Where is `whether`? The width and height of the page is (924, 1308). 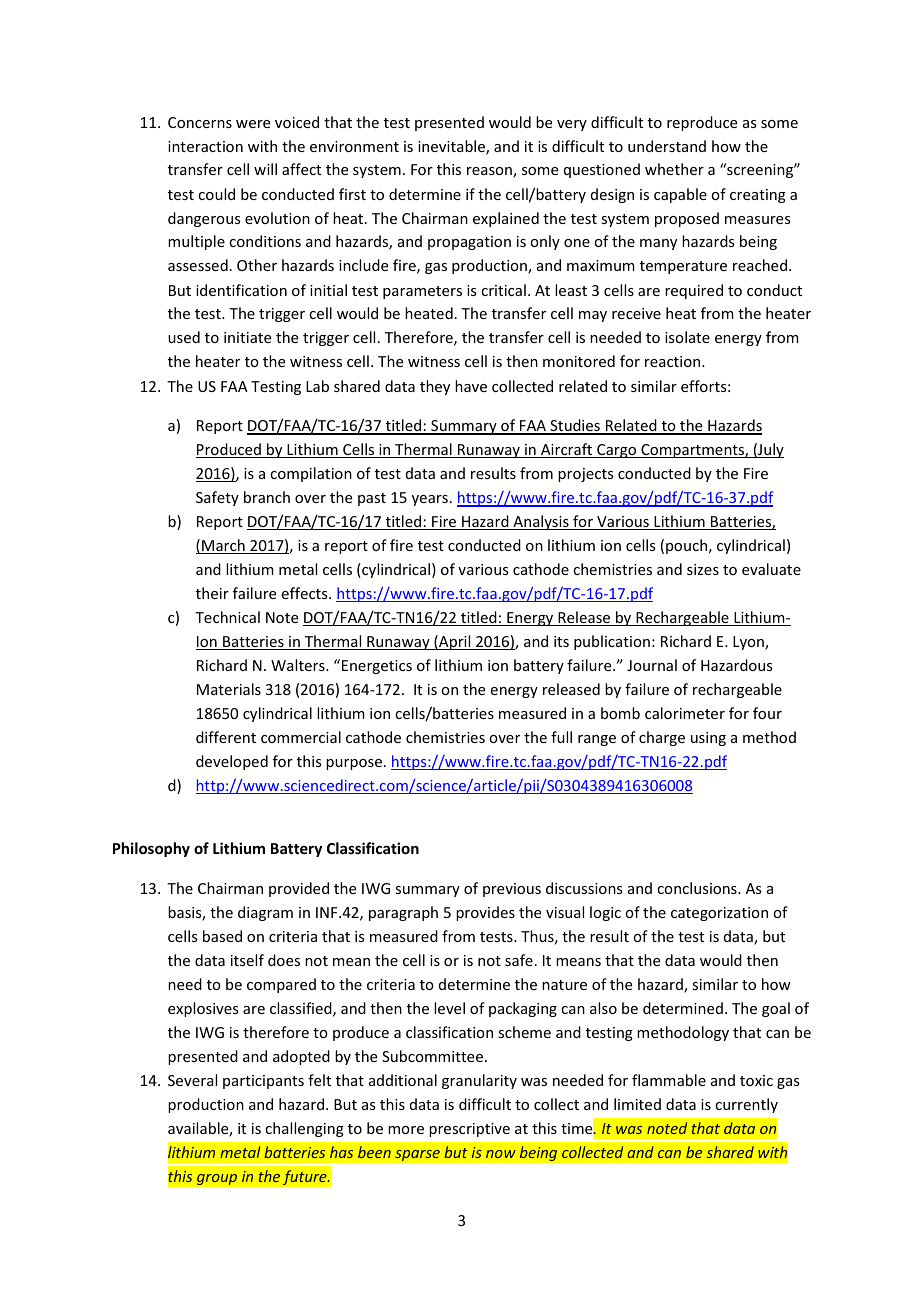 whether is located at coordinates (674, 169).
